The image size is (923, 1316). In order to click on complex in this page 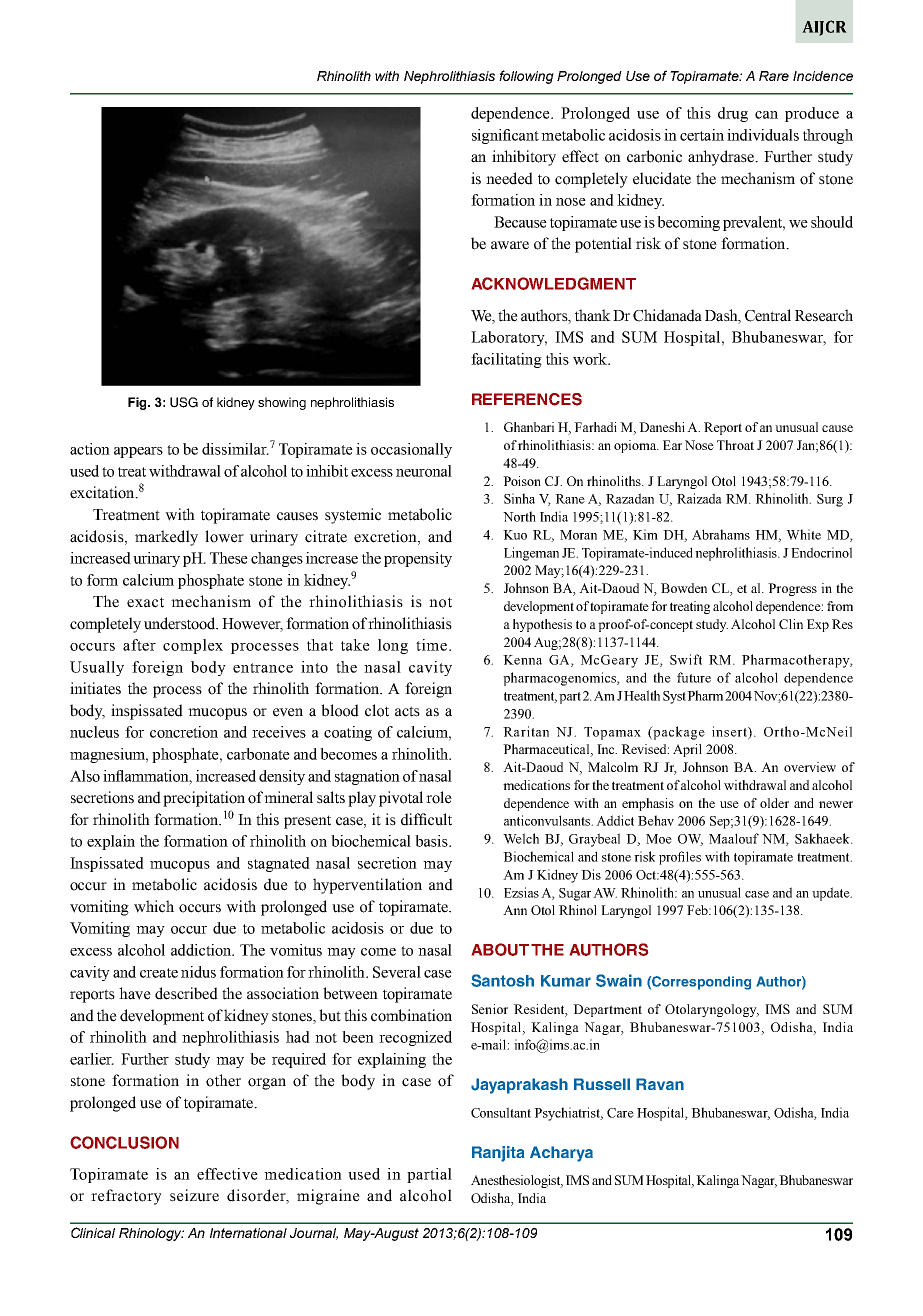, I will do `click(193, 646)`.
